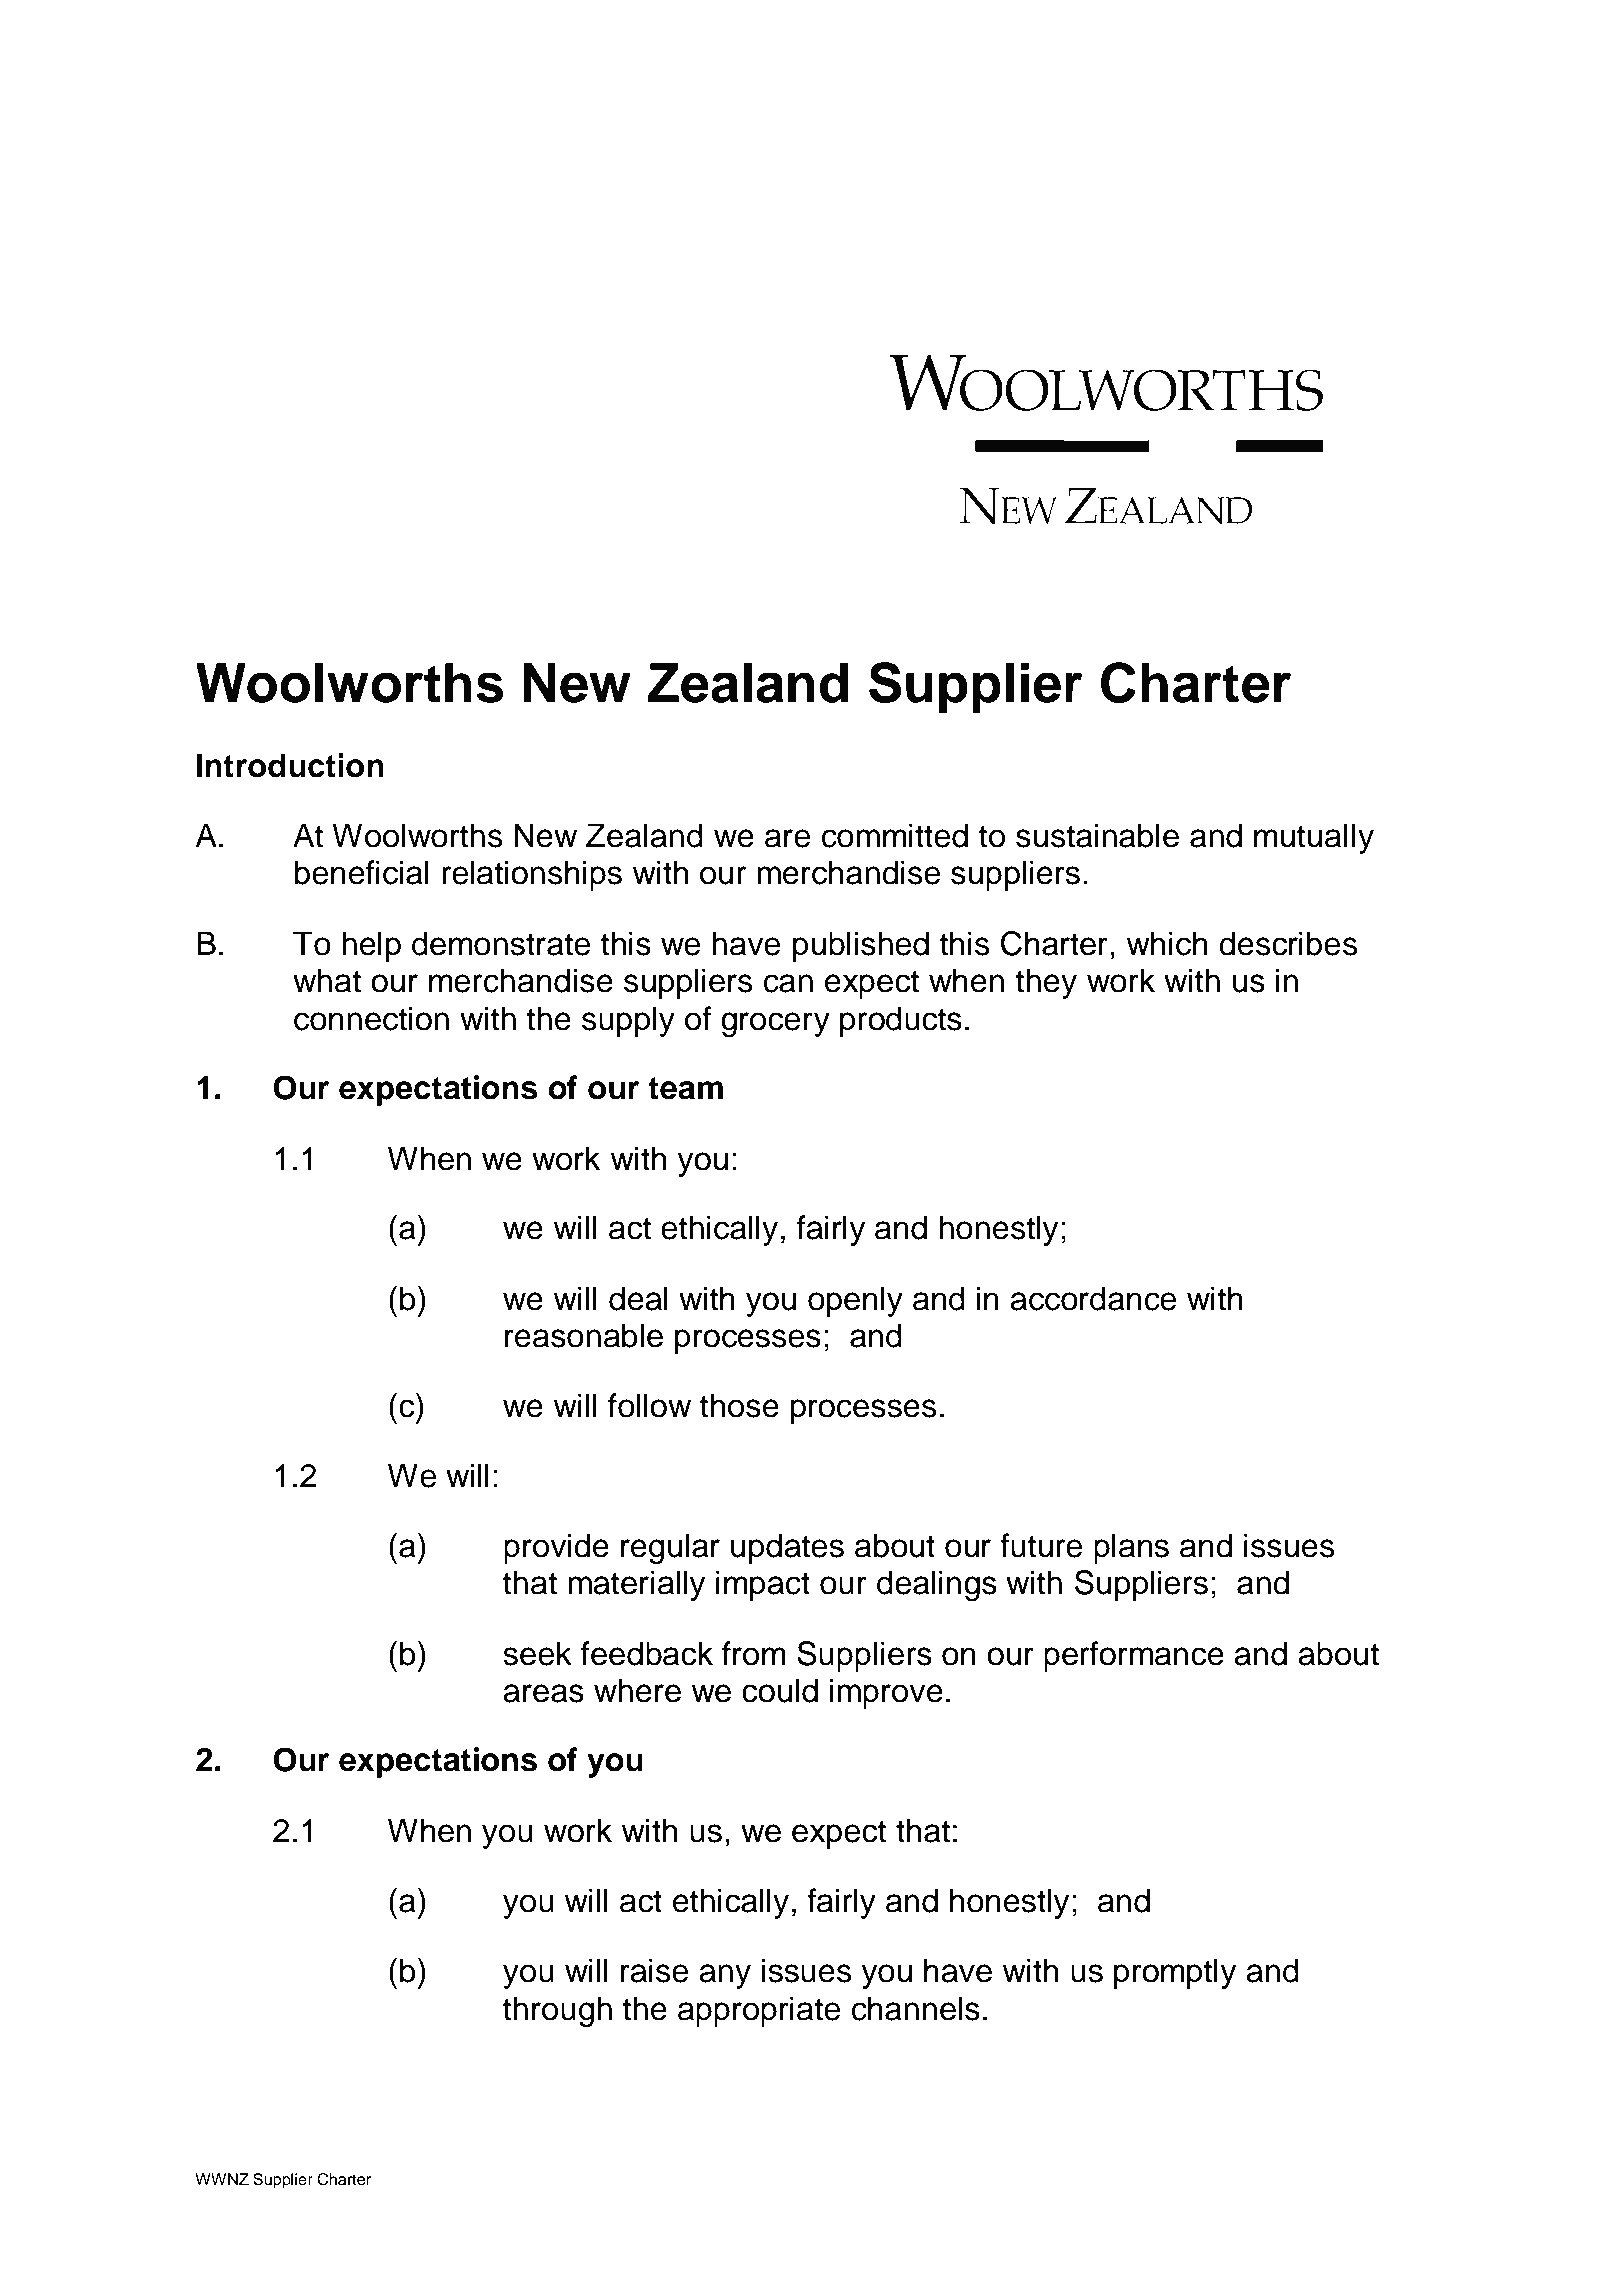  Describe the element at coordinates (739, 1405) in the screenshot. I see `those` at that location.
